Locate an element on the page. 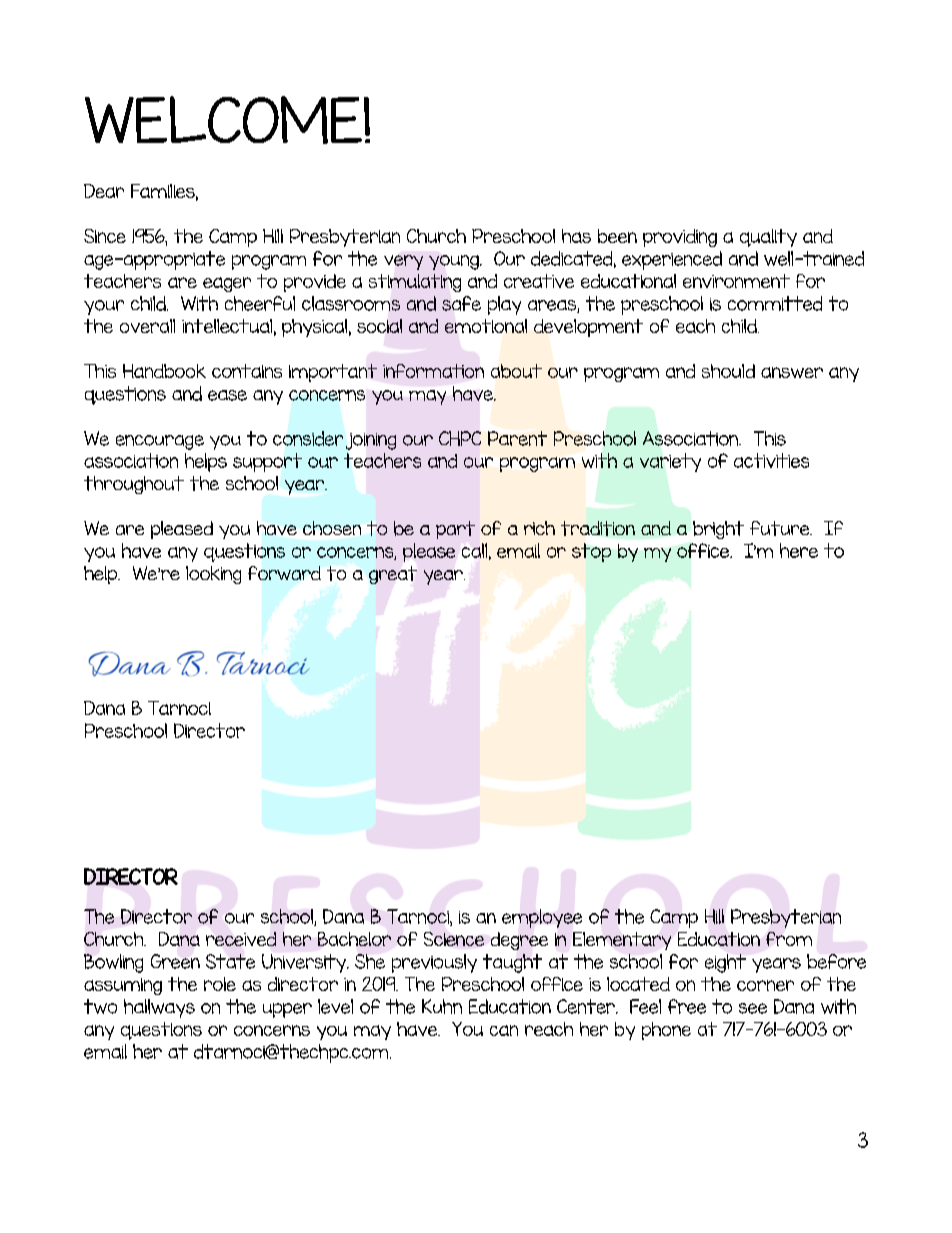 The height and width of the document is (1233, 952). hallways is located at coordinates (159, 1008).
